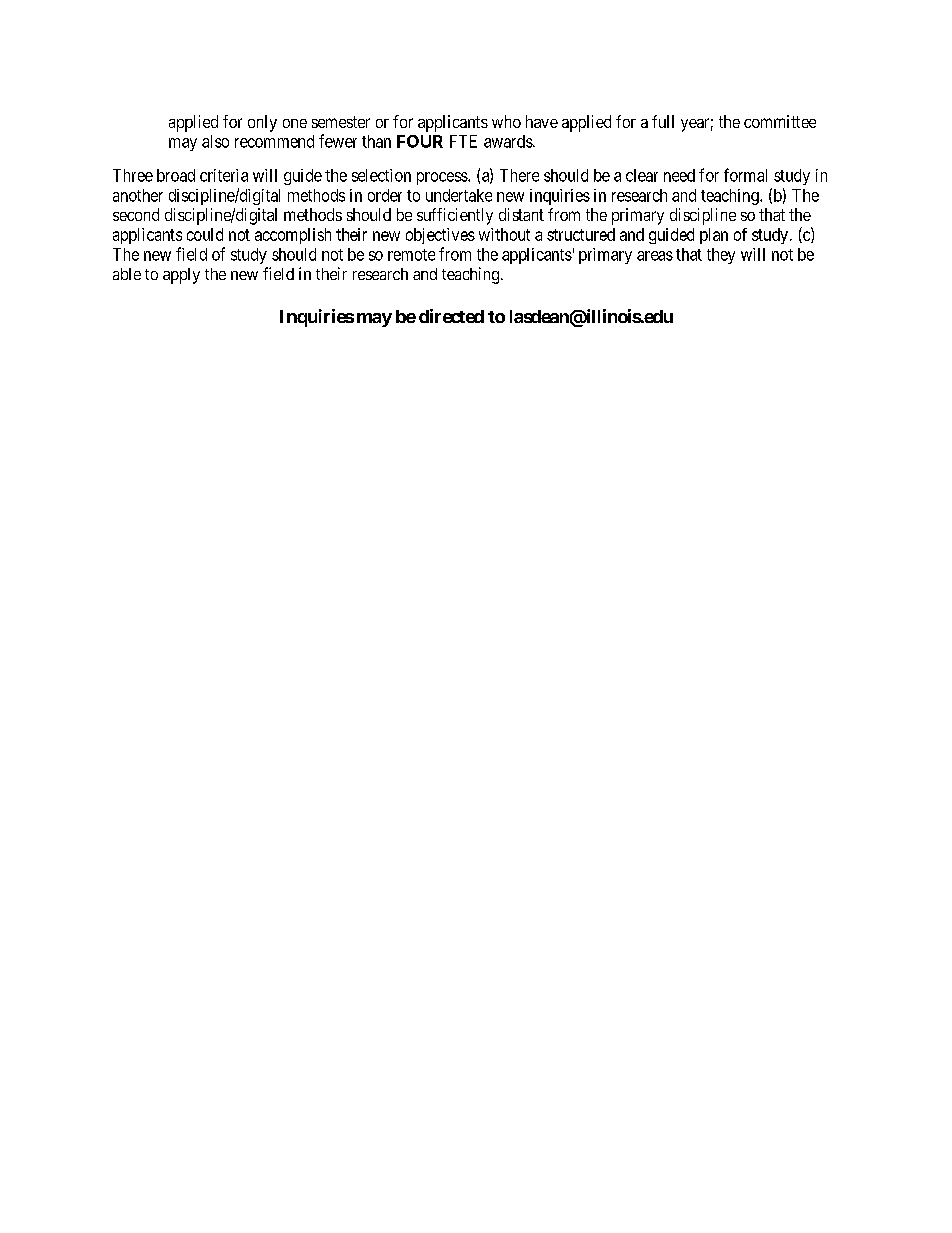 This screenshot has width=952, height=1233. What do you see at coordinates (181, 276) in the screenshot?
I see `apply` at bounding box center [181, 276].
